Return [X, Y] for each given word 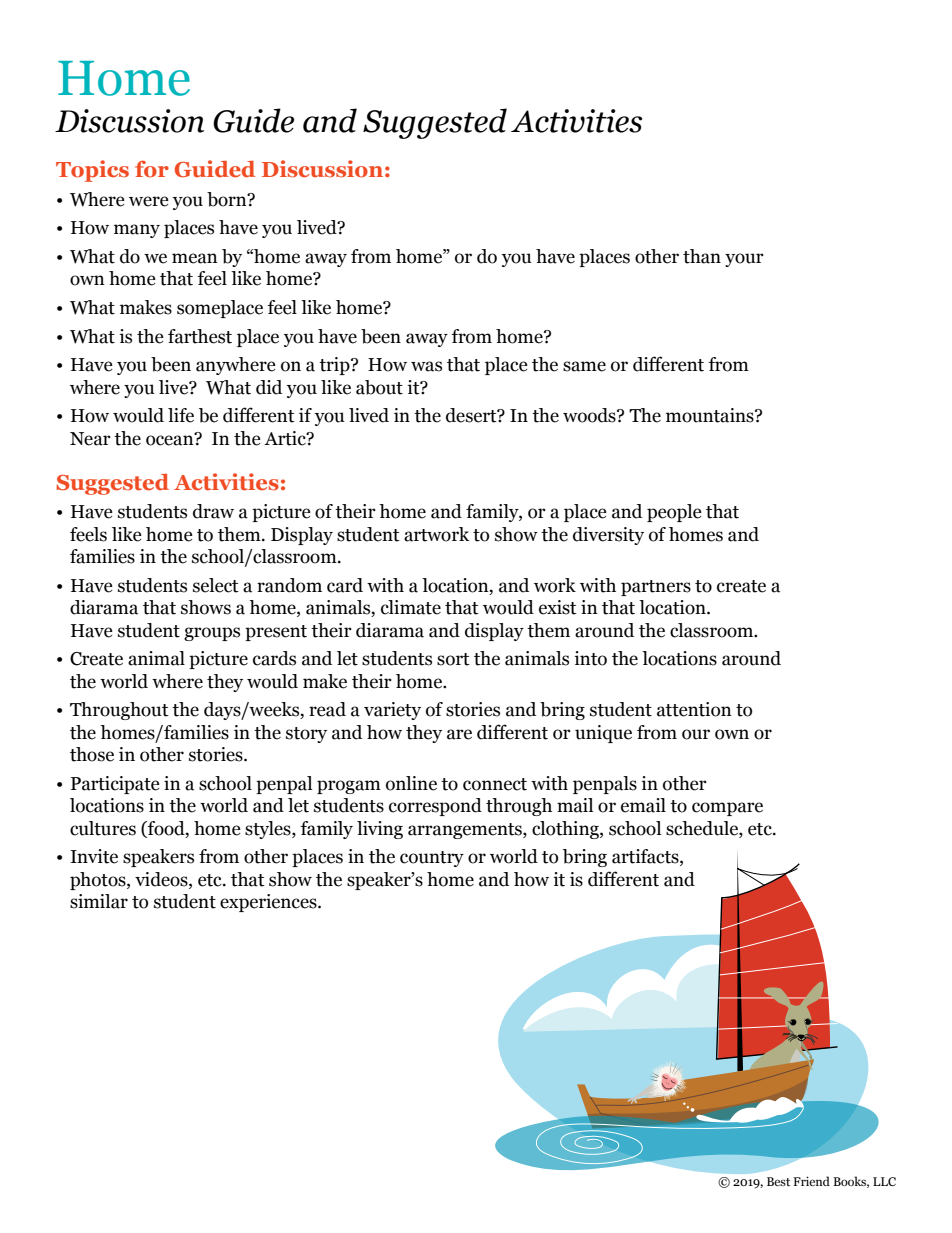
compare [727, 809]
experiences [269, 903]
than [702, 256]
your [744, 260]
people [674, 513]
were [149, 201]
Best [778, 1181]
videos [162, 879]
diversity [608, 536]
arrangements [466, 831]
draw [213, 511]
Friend [811, 1181]
